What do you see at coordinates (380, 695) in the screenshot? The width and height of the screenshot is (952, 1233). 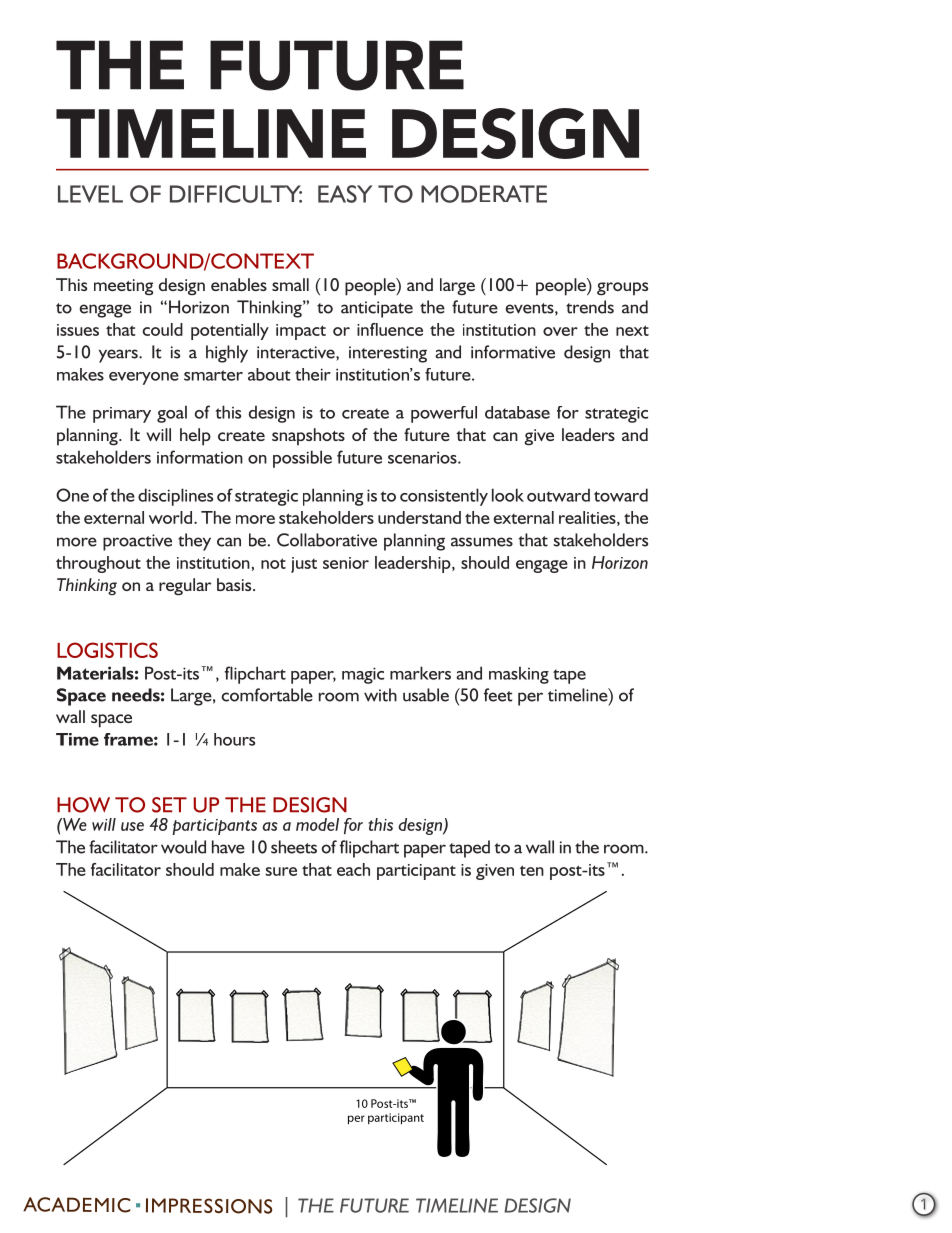 I see `with` at bounding box center [380, 695].
